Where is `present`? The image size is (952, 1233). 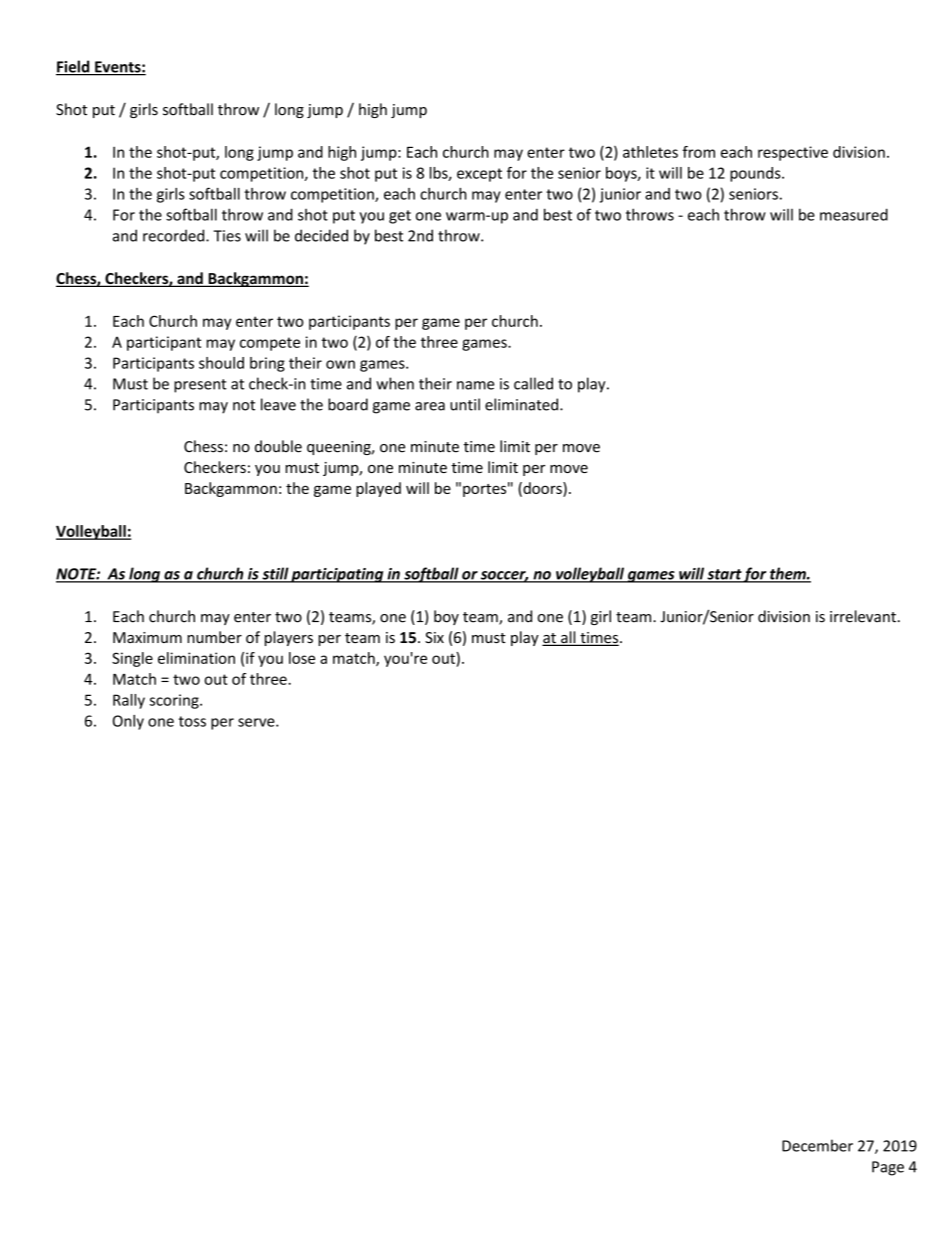
present is located at coordinates (200, 386).
